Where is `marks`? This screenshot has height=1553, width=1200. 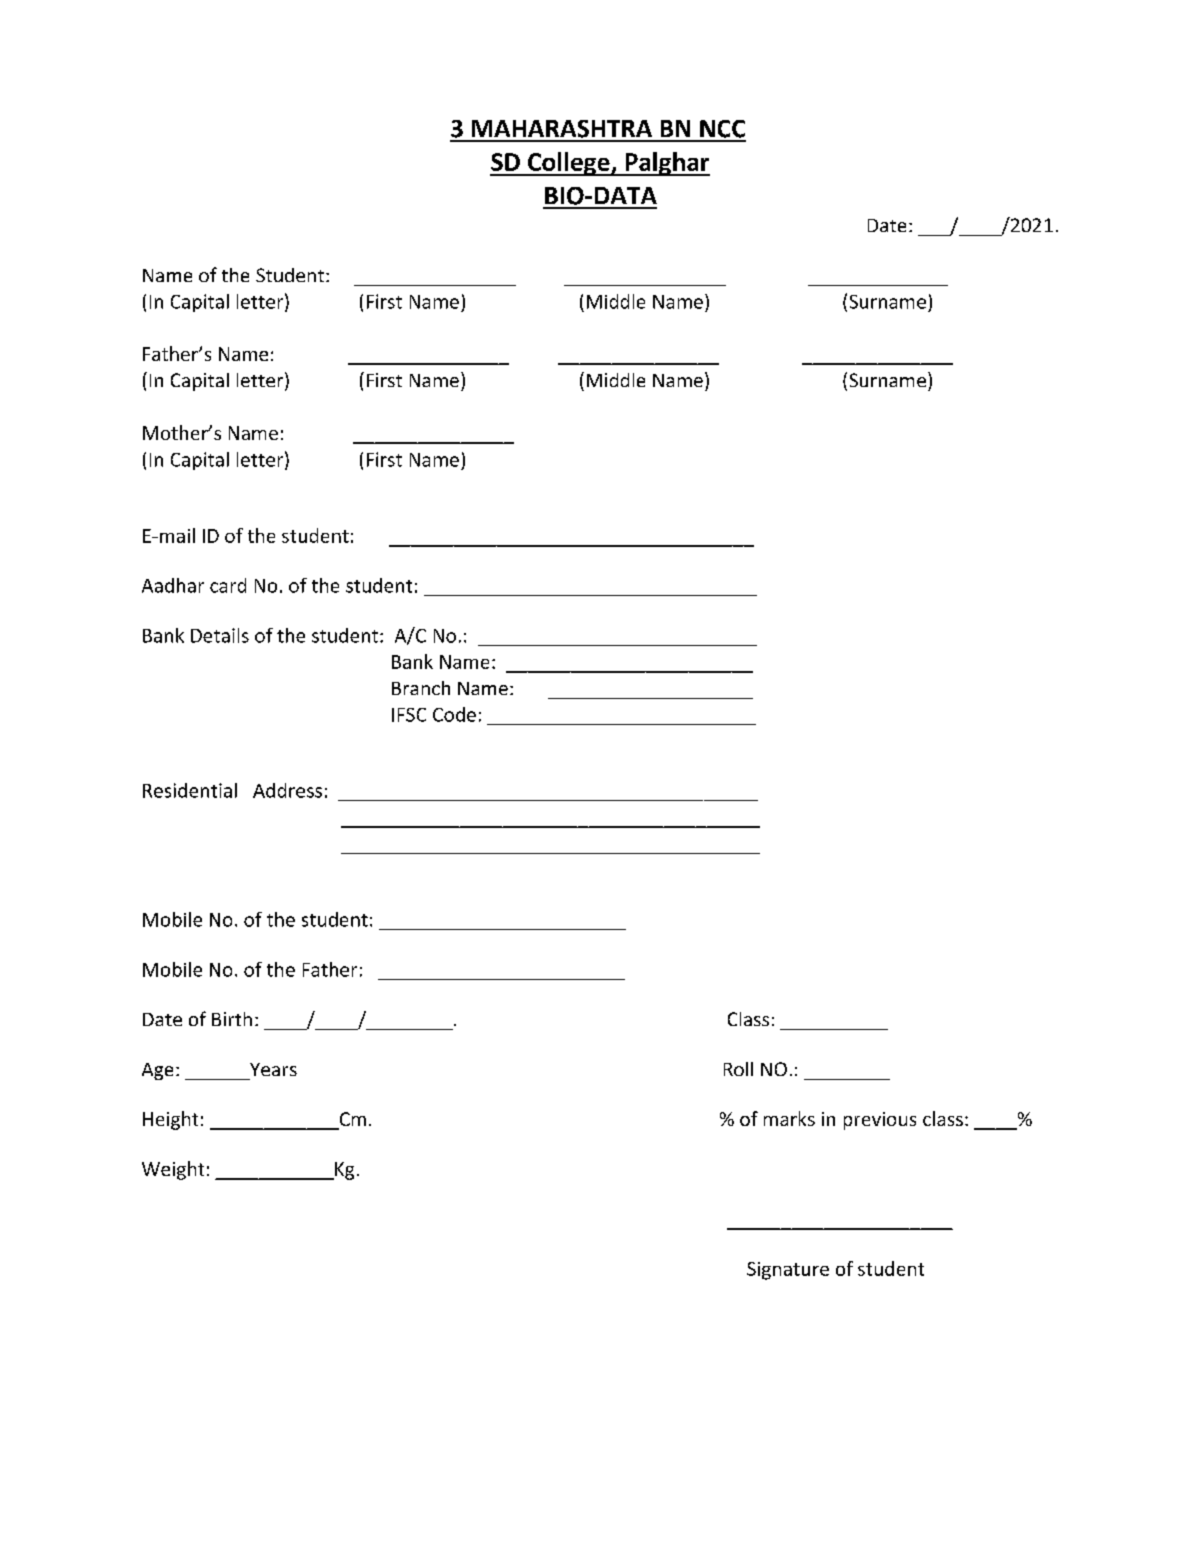
marks is located at coordinates (789, 1118).
